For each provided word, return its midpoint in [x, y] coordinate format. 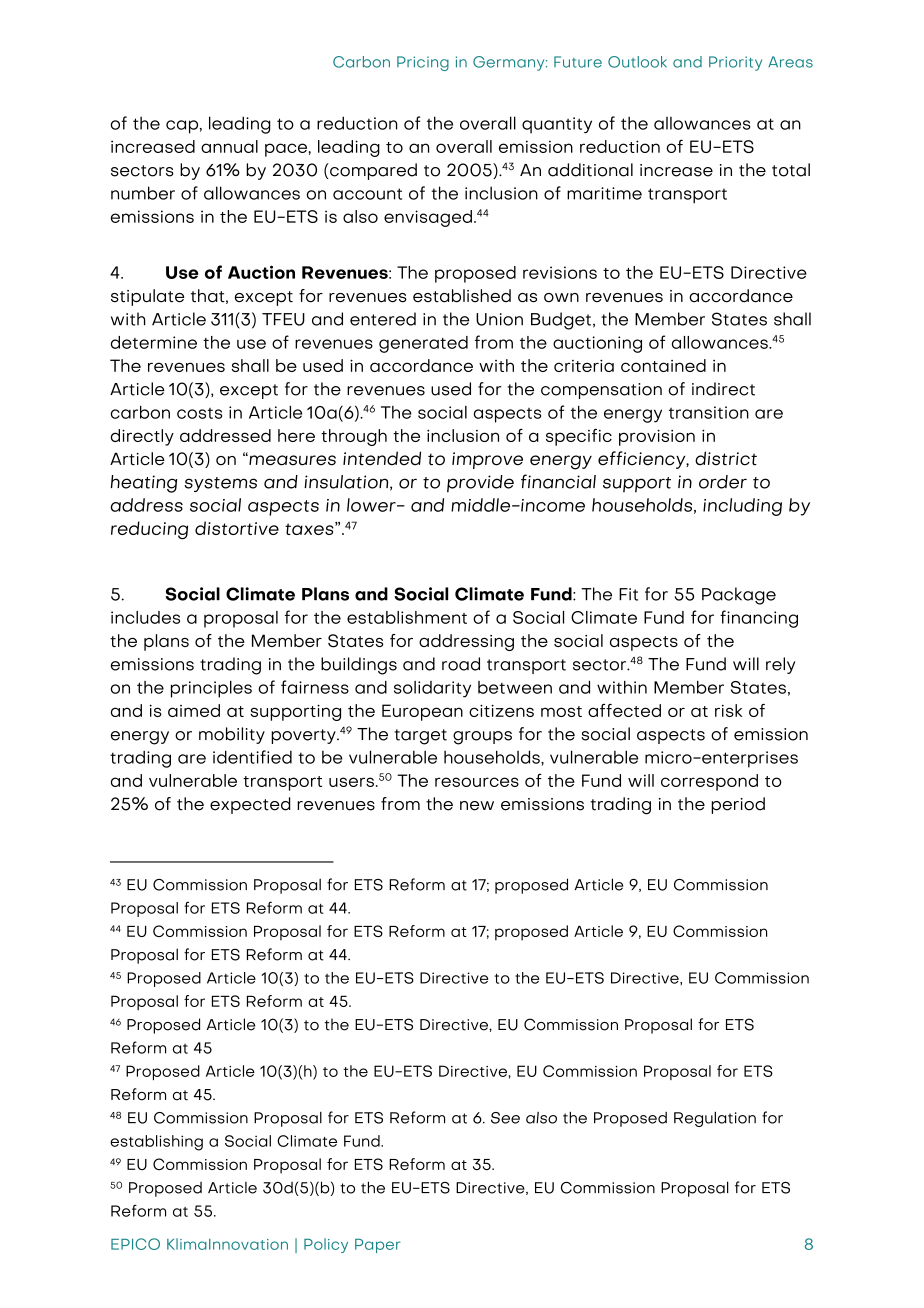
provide [480, 484]
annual [229, 146]
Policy [326, 1245]
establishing [156, 1143]
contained [663, 365]
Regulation [715, 1119]
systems [220, 484]
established [462, 296]
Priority [735, 63]
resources [477, 782]
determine [154, 342]
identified [252, 757]
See [505, 1118]
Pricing [423, 63]
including [742, 507]
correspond [709, 782]
